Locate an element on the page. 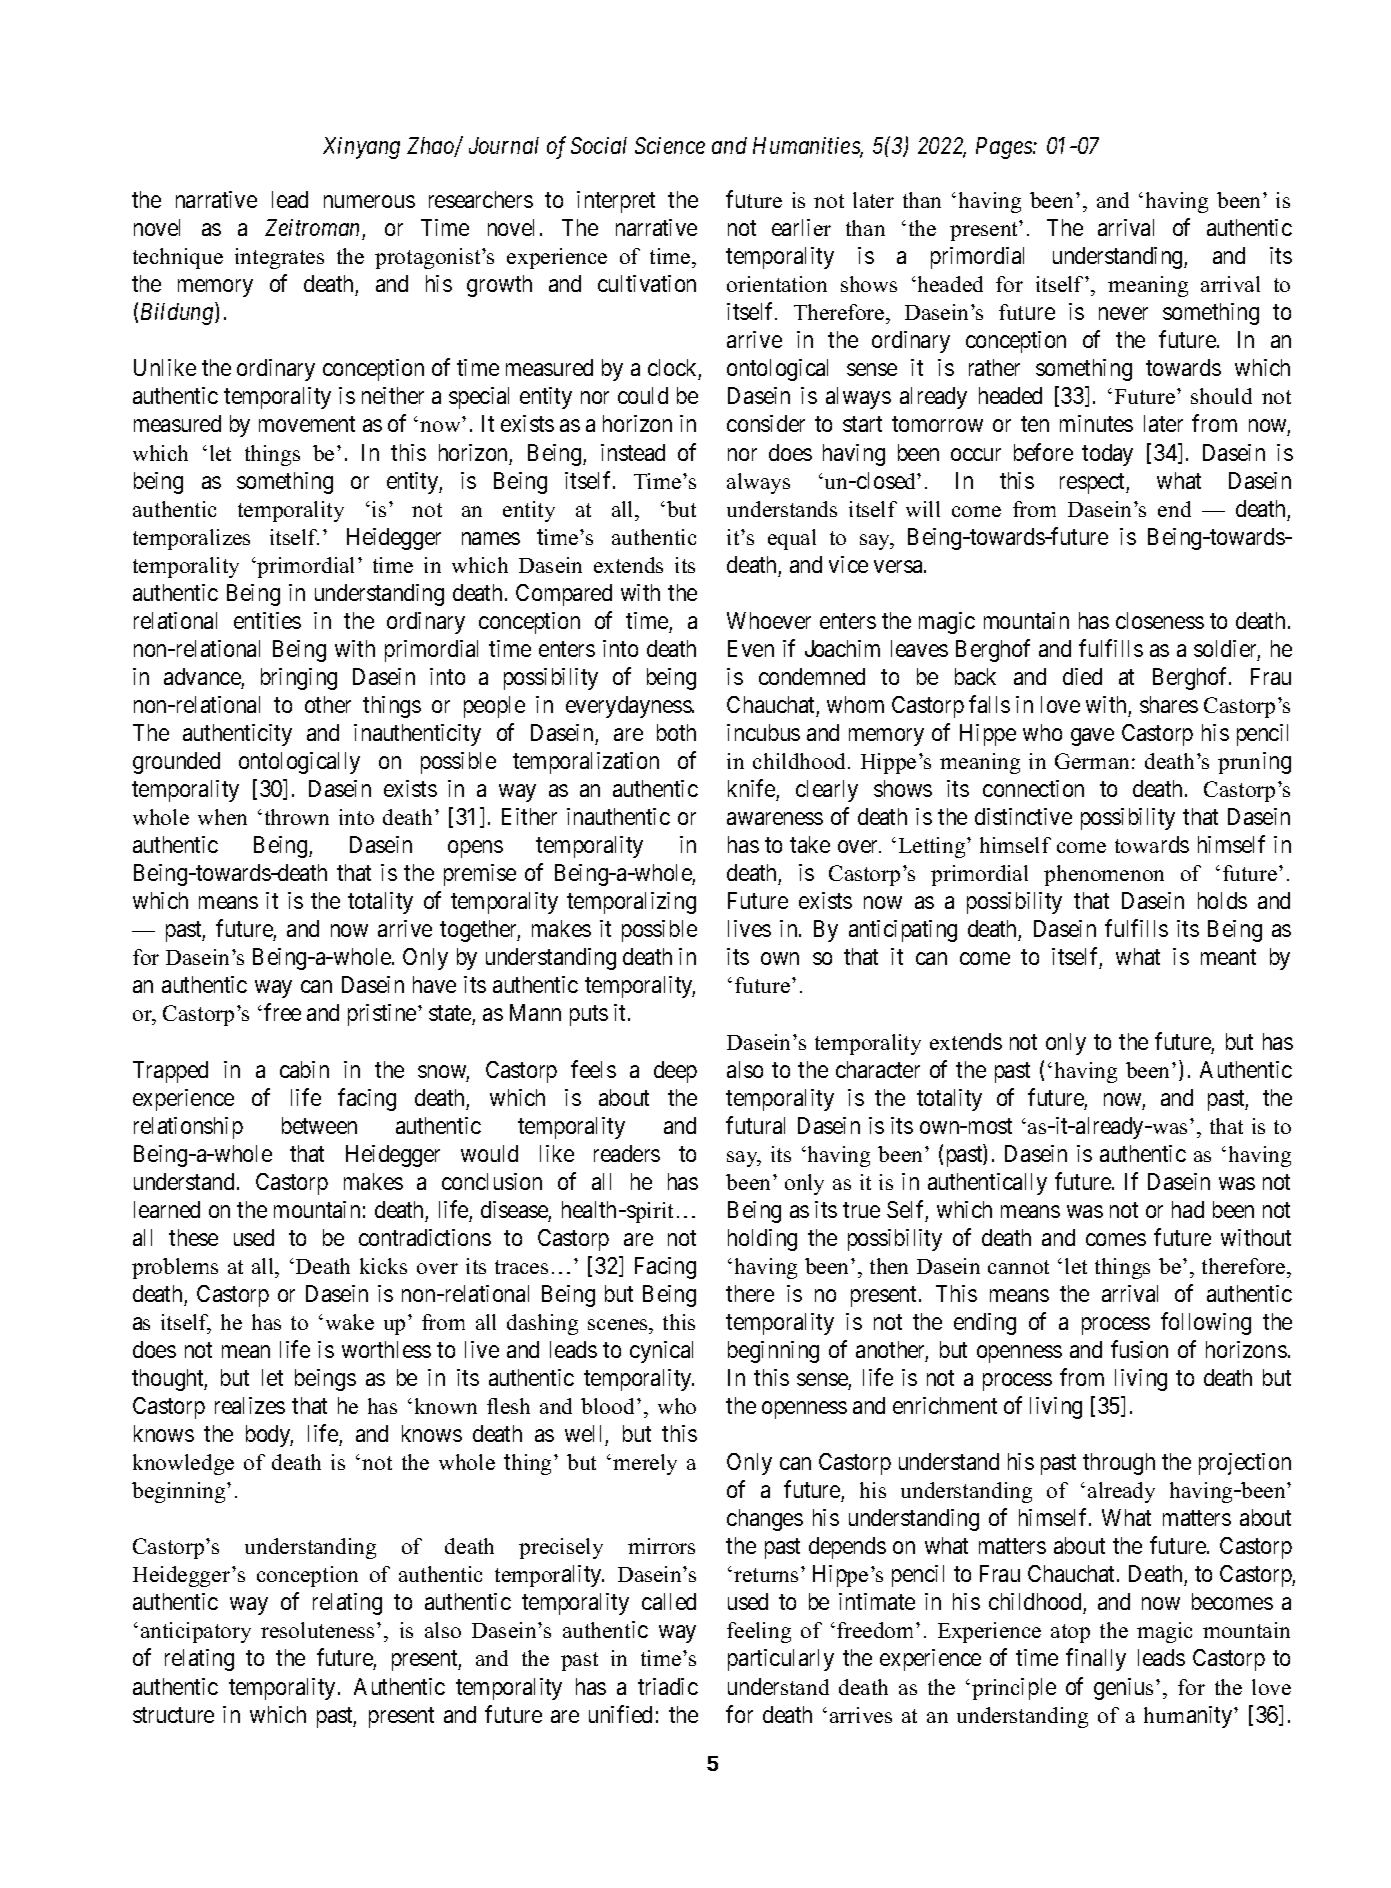 The height and width of the document is (1888, 1391). numerous is located at coordinates (369, 201).
